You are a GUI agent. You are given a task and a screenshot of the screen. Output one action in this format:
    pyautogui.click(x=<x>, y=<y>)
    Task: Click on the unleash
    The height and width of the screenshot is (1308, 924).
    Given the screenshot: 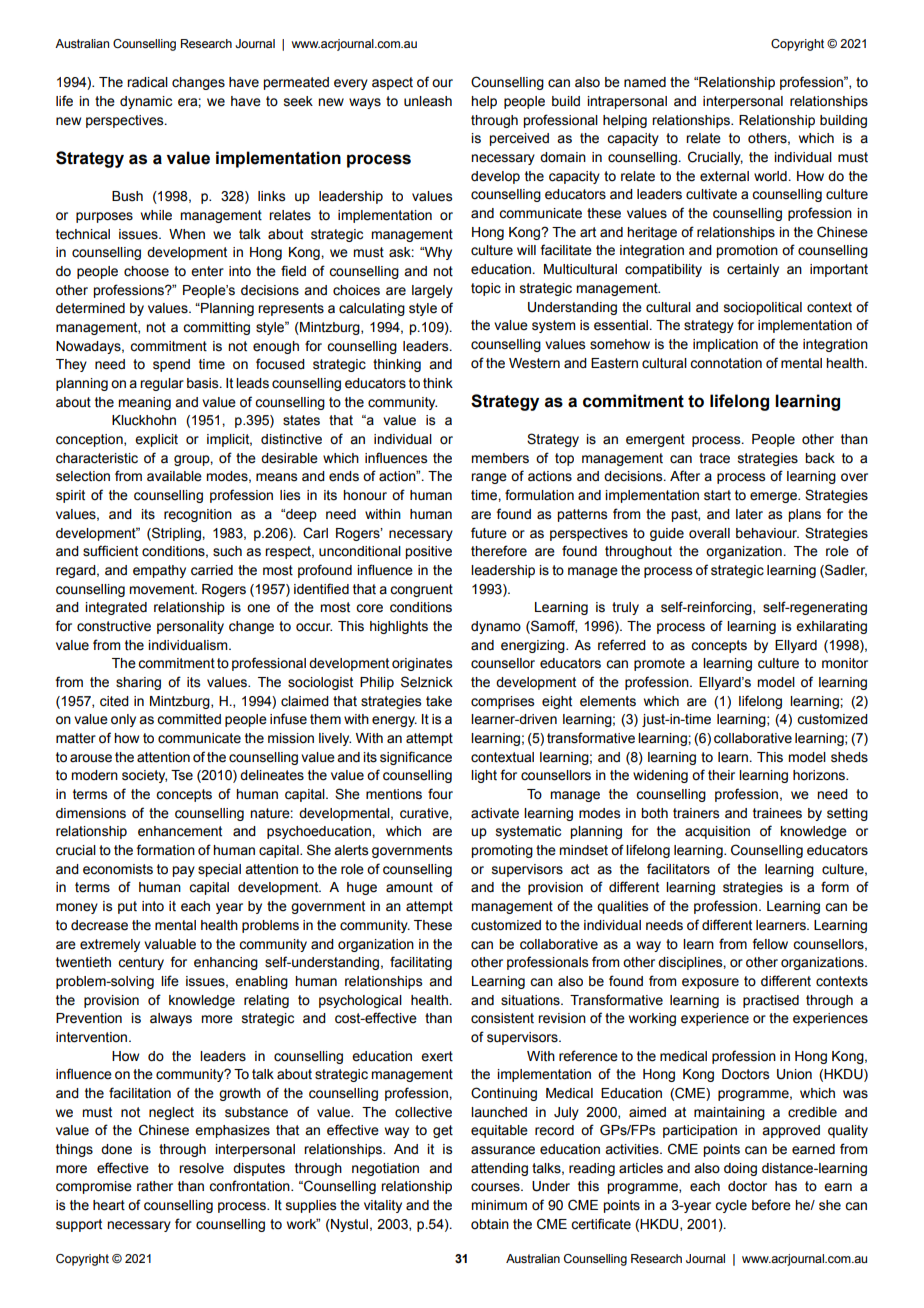 What is the action you would take?
    pyautogui.click(x=428, y=101)
